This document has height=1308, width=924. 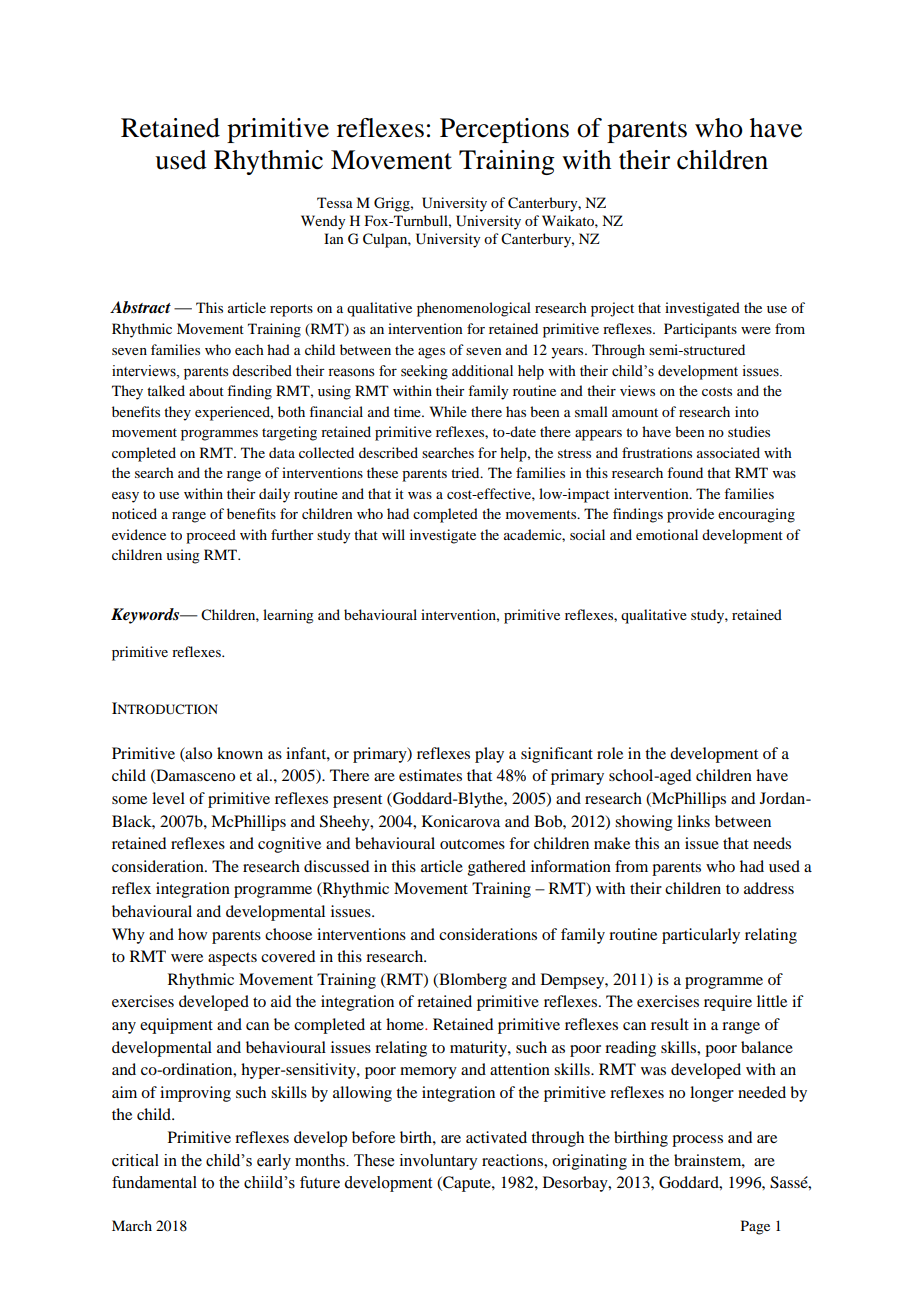 What do you see at coordinates (612, 309) in the document?
I see `project` at bounding box center [612, 309].
